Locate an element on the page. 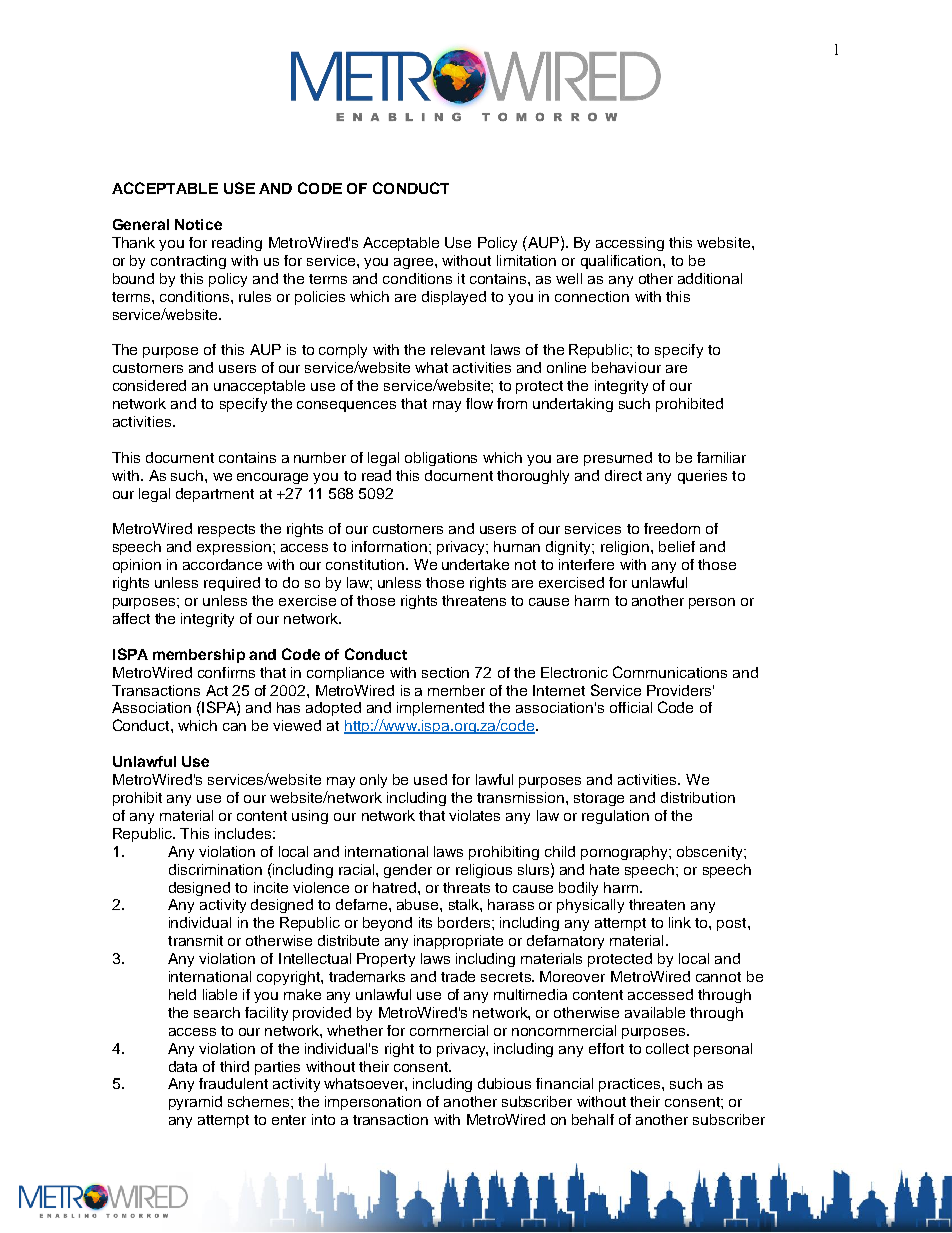 Image resolution: width=952 pixels, height=1233 pixels. discrimination is located at coordinates (215, 869).
